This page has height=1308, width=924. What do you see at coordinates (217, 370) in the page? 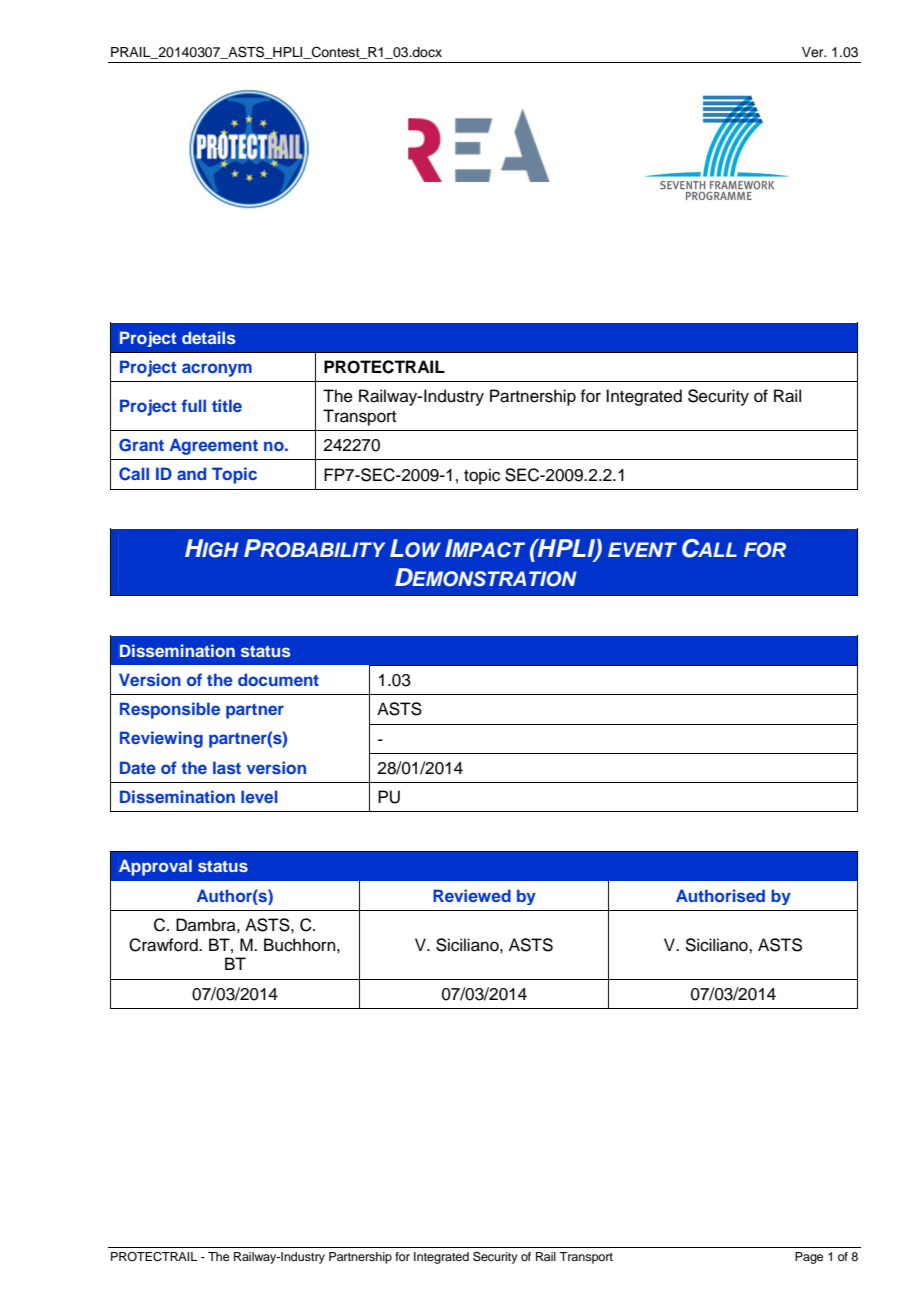
I see `acronym` at bounding box center [217, 370].
